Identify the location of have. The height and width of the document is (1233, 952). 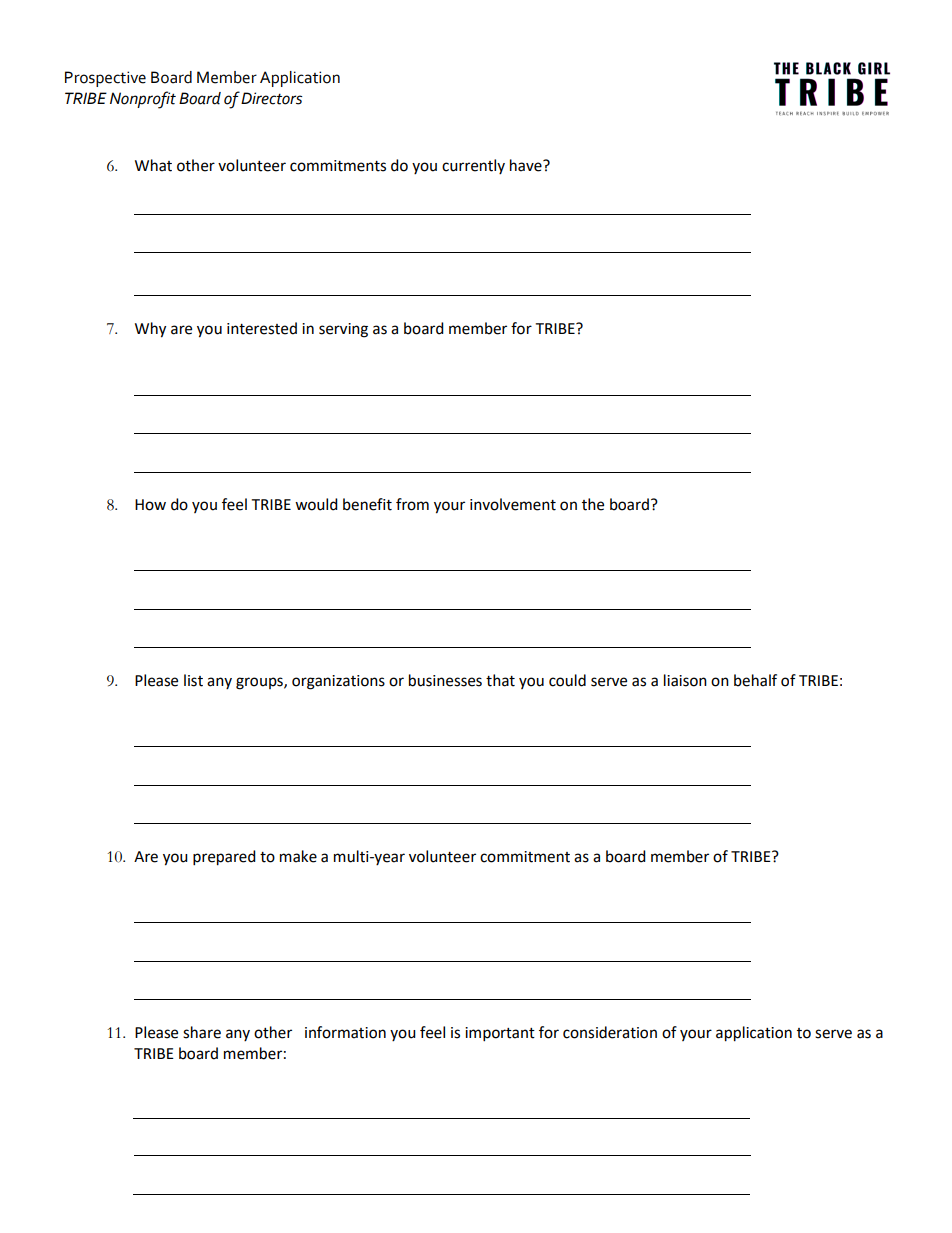
(527, 165).
